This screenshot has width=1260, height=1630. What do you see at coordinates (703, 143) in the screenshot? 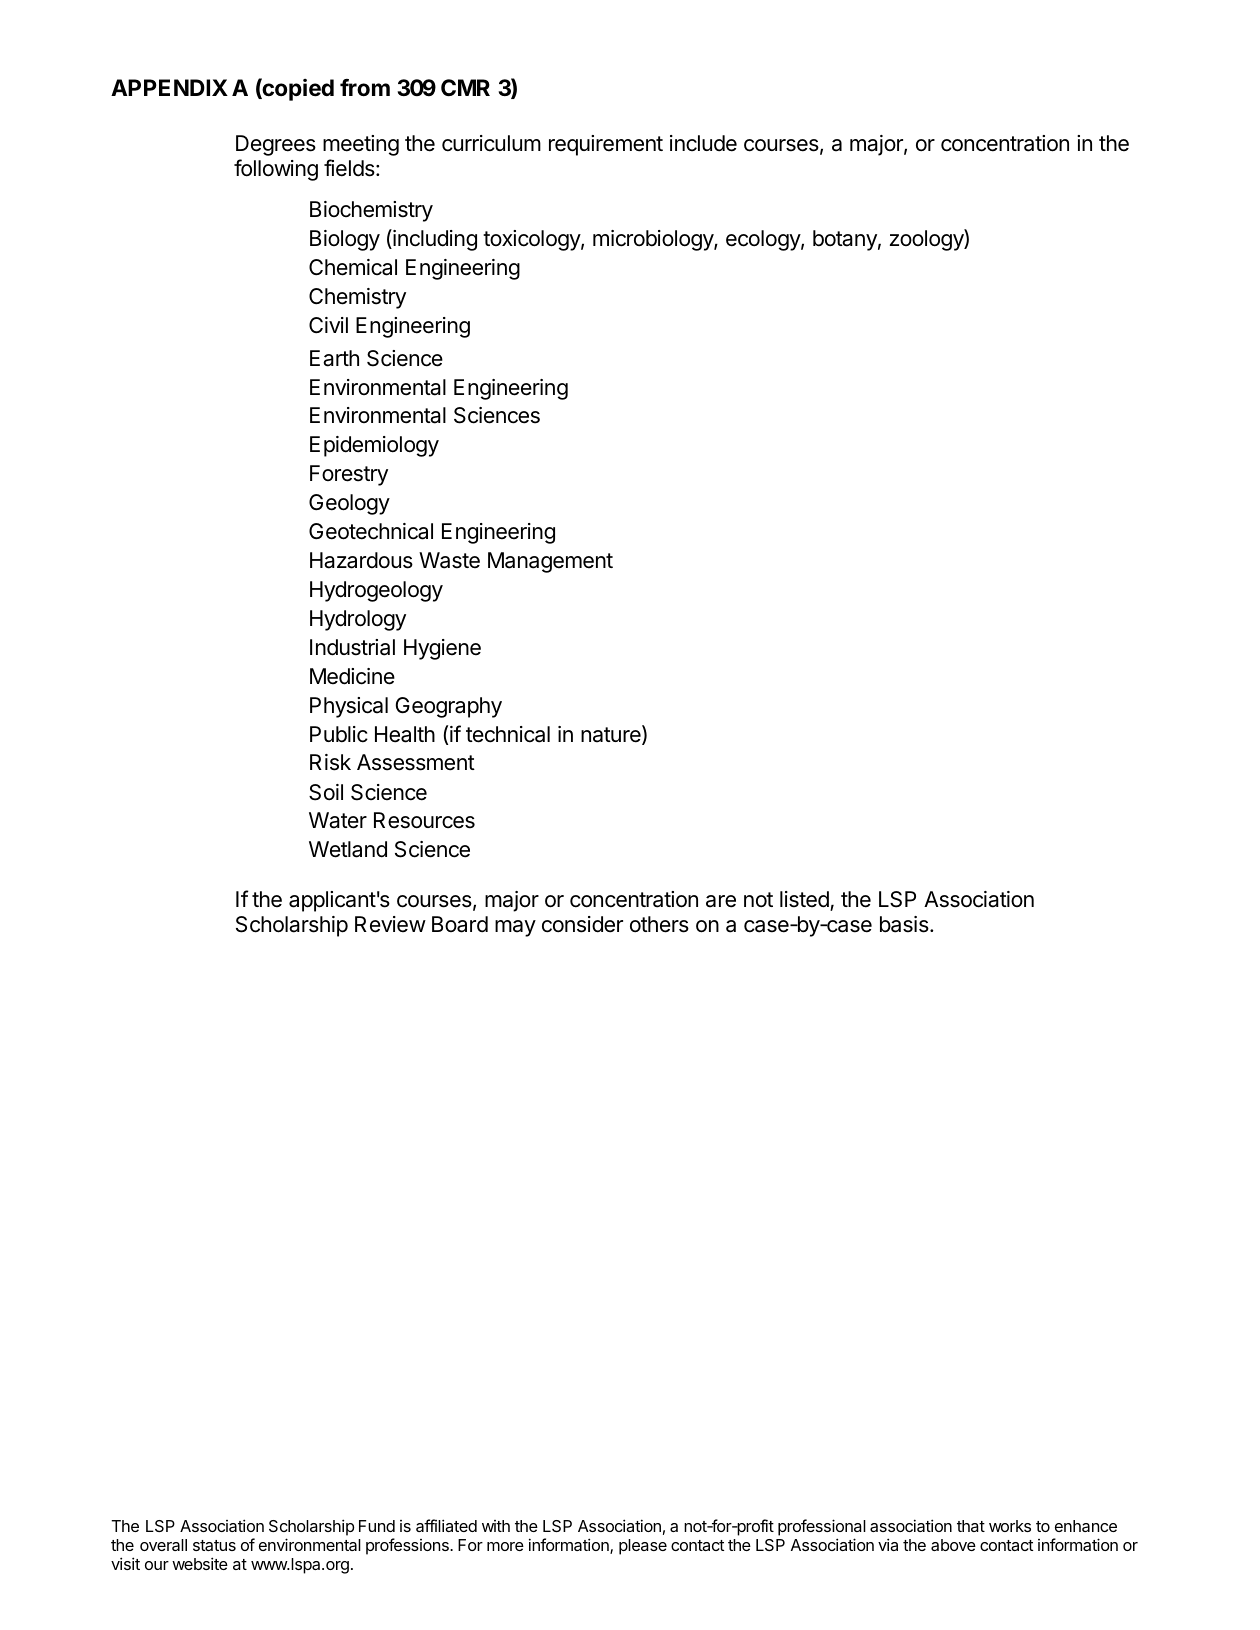
I see `include` at bounding box center [703, 143].
